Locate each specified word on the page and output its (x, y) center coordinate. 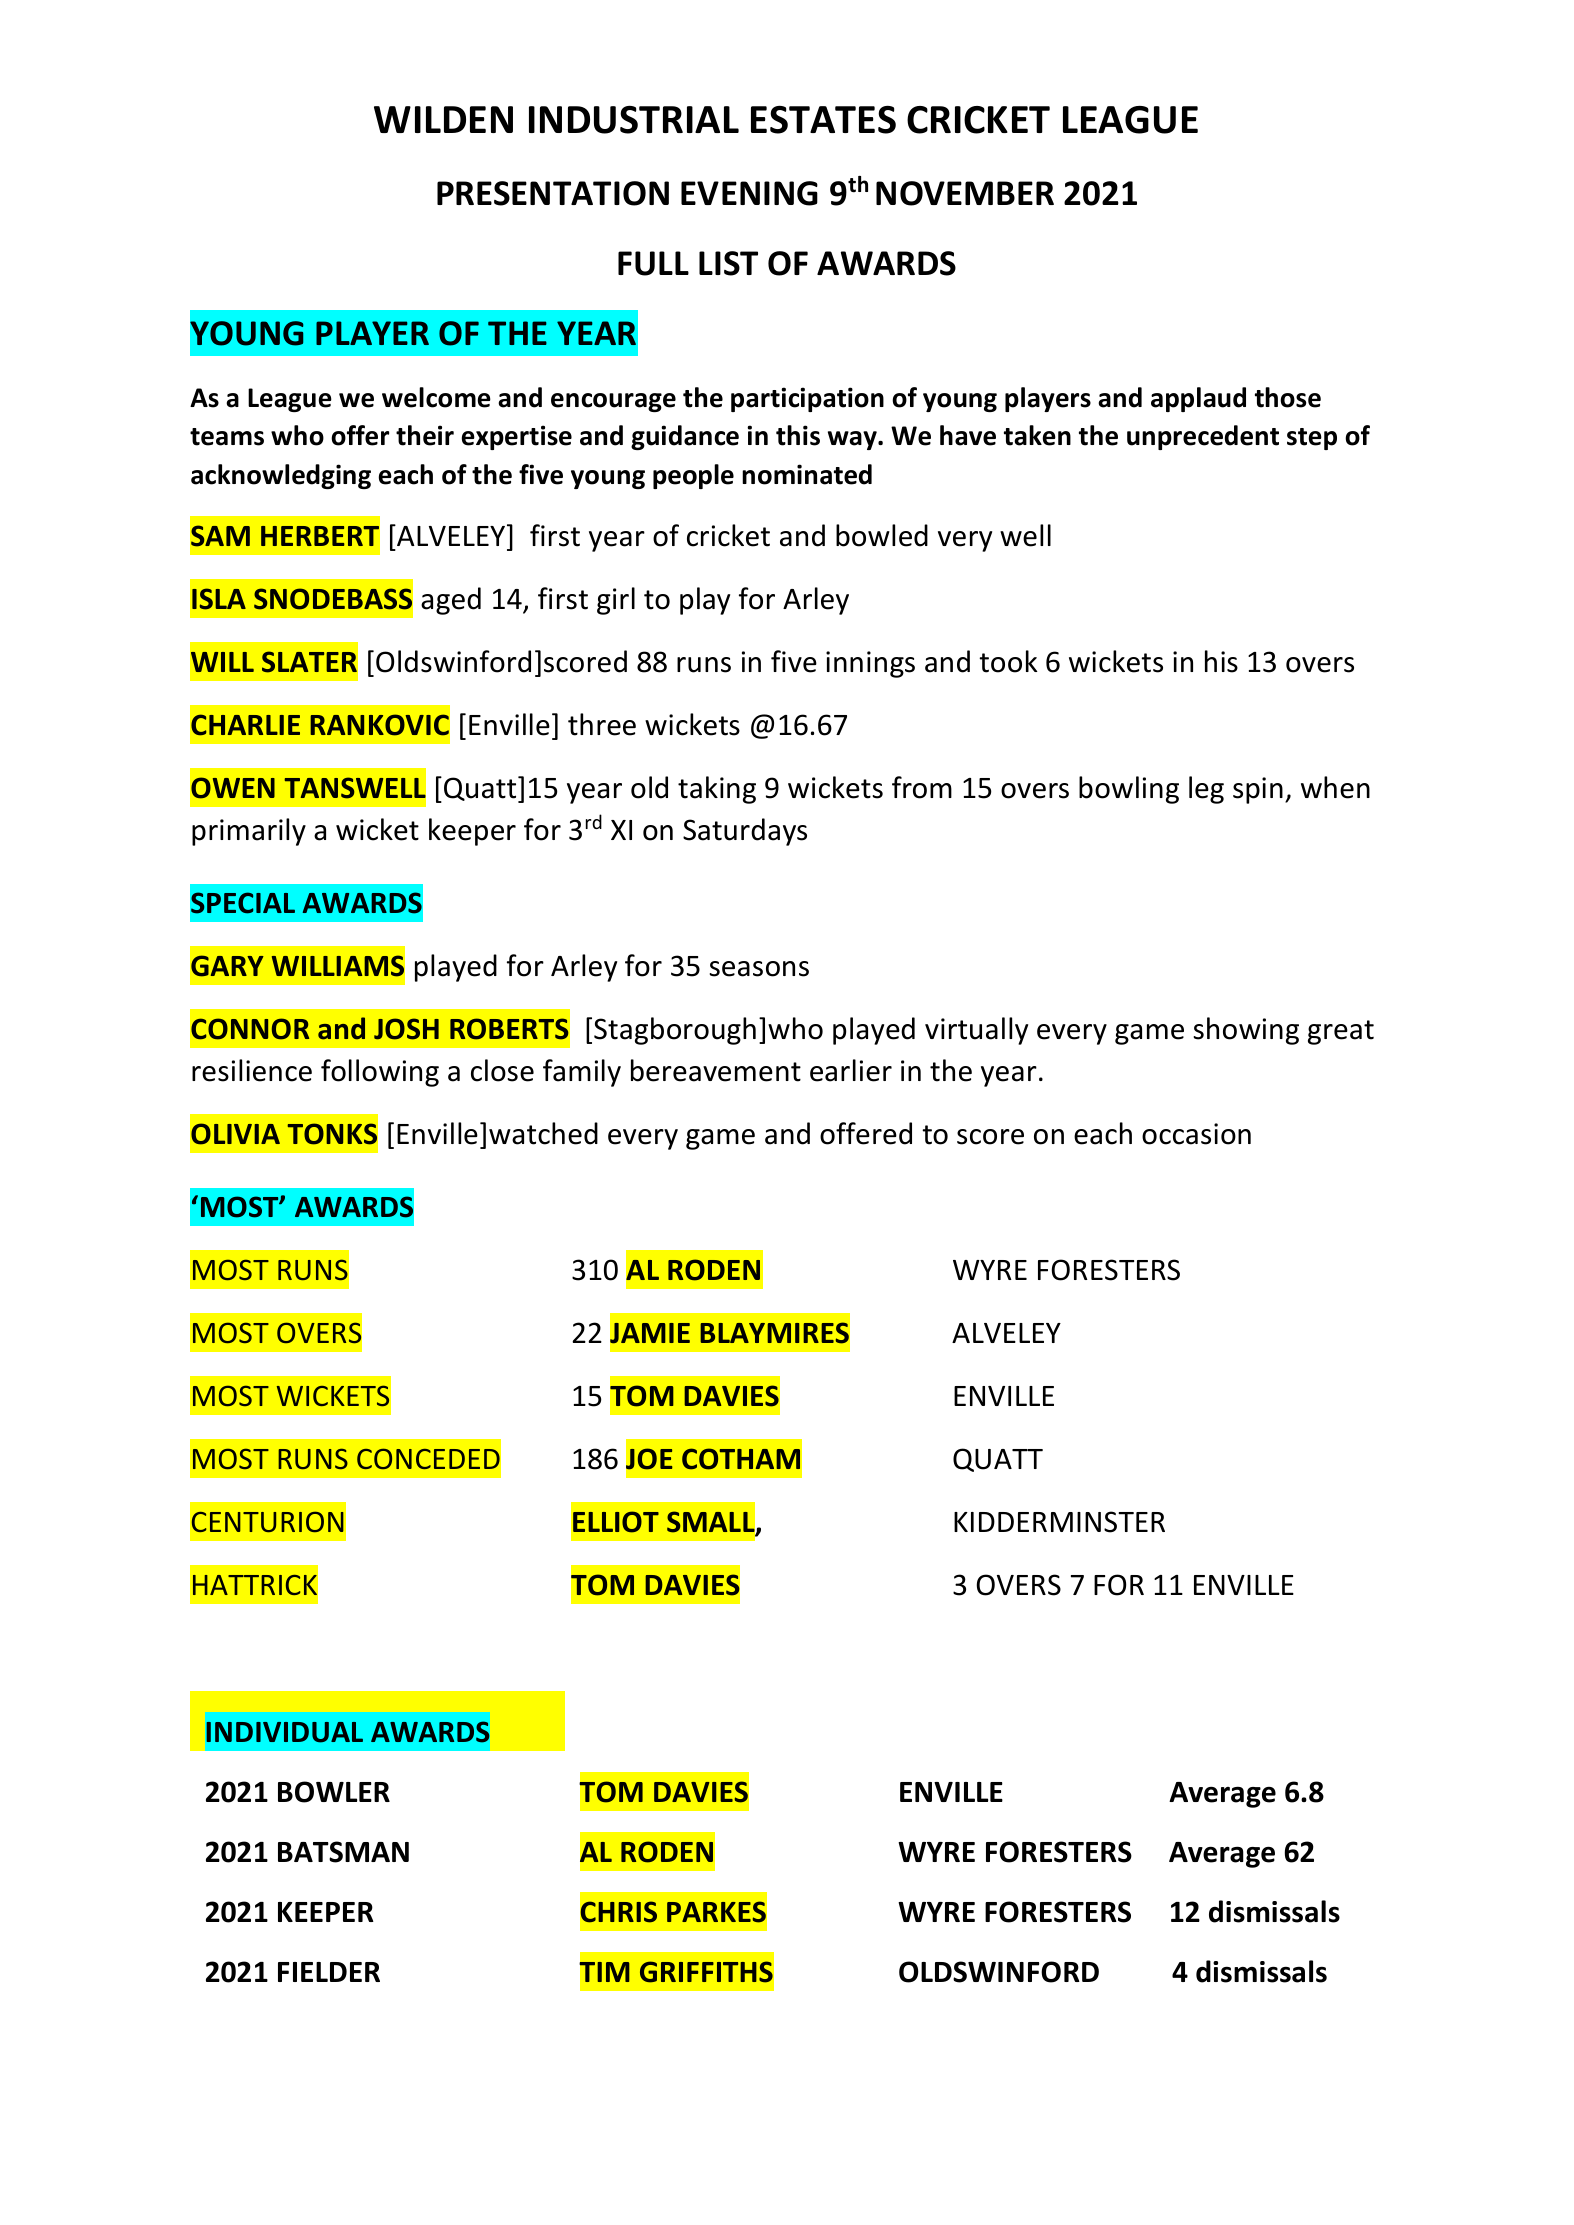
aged (451, 601)
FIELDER (329, 1972)
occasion (1196, 1134)
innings (870, 664)
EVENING (749, 193)
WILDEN (443, 119)
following (380, 1073)
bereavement (716, 1070)
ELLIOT (616, 1522)
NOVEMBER (965, 193)
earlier (851, 1070)
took (1008, 661)
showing (1246, 1031)
